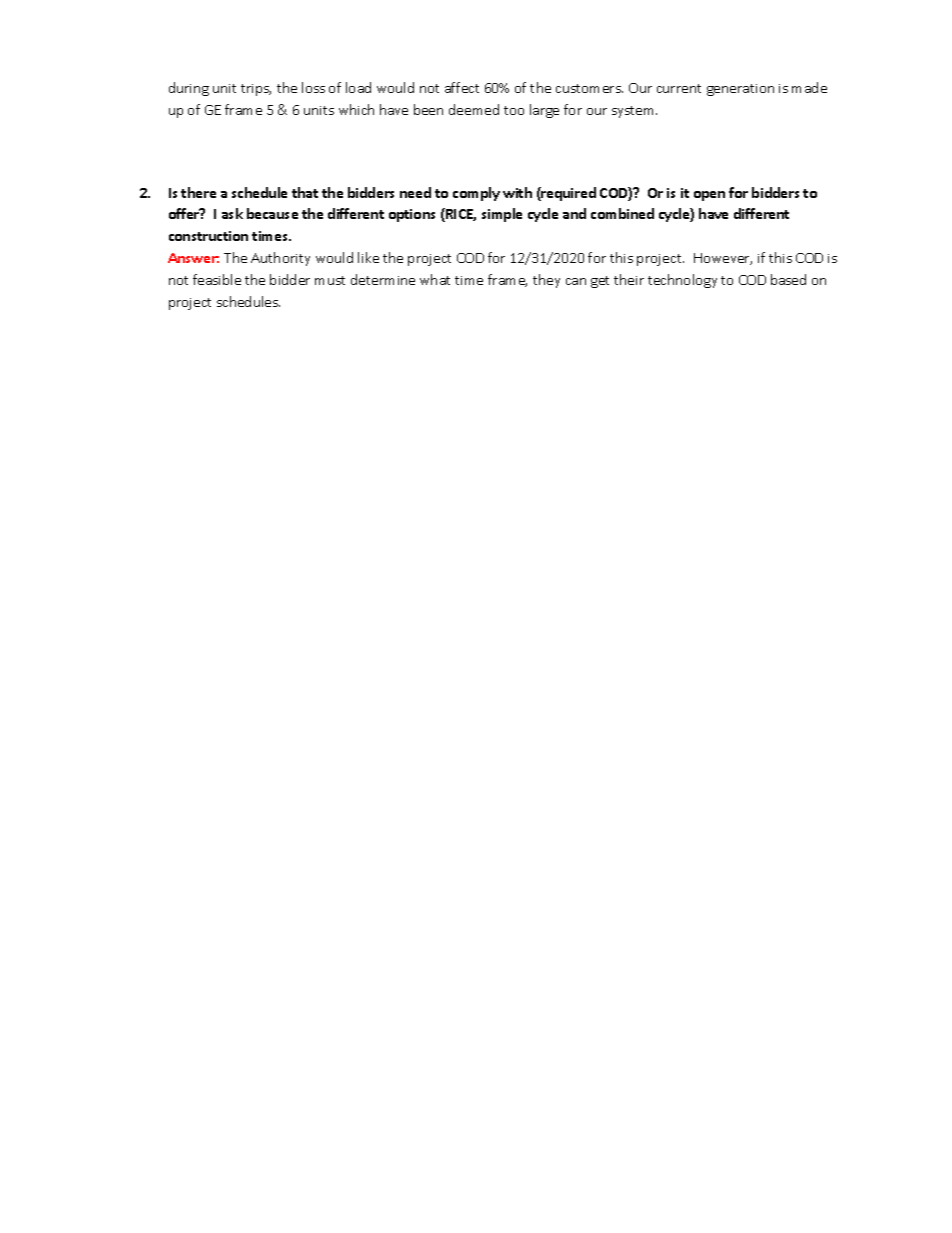 The height and width of the screenshot is (1233, 952). What do you see at coordinates (313, 87) in the screenshot?
I see `loss` at bounding box center [313, 87].
